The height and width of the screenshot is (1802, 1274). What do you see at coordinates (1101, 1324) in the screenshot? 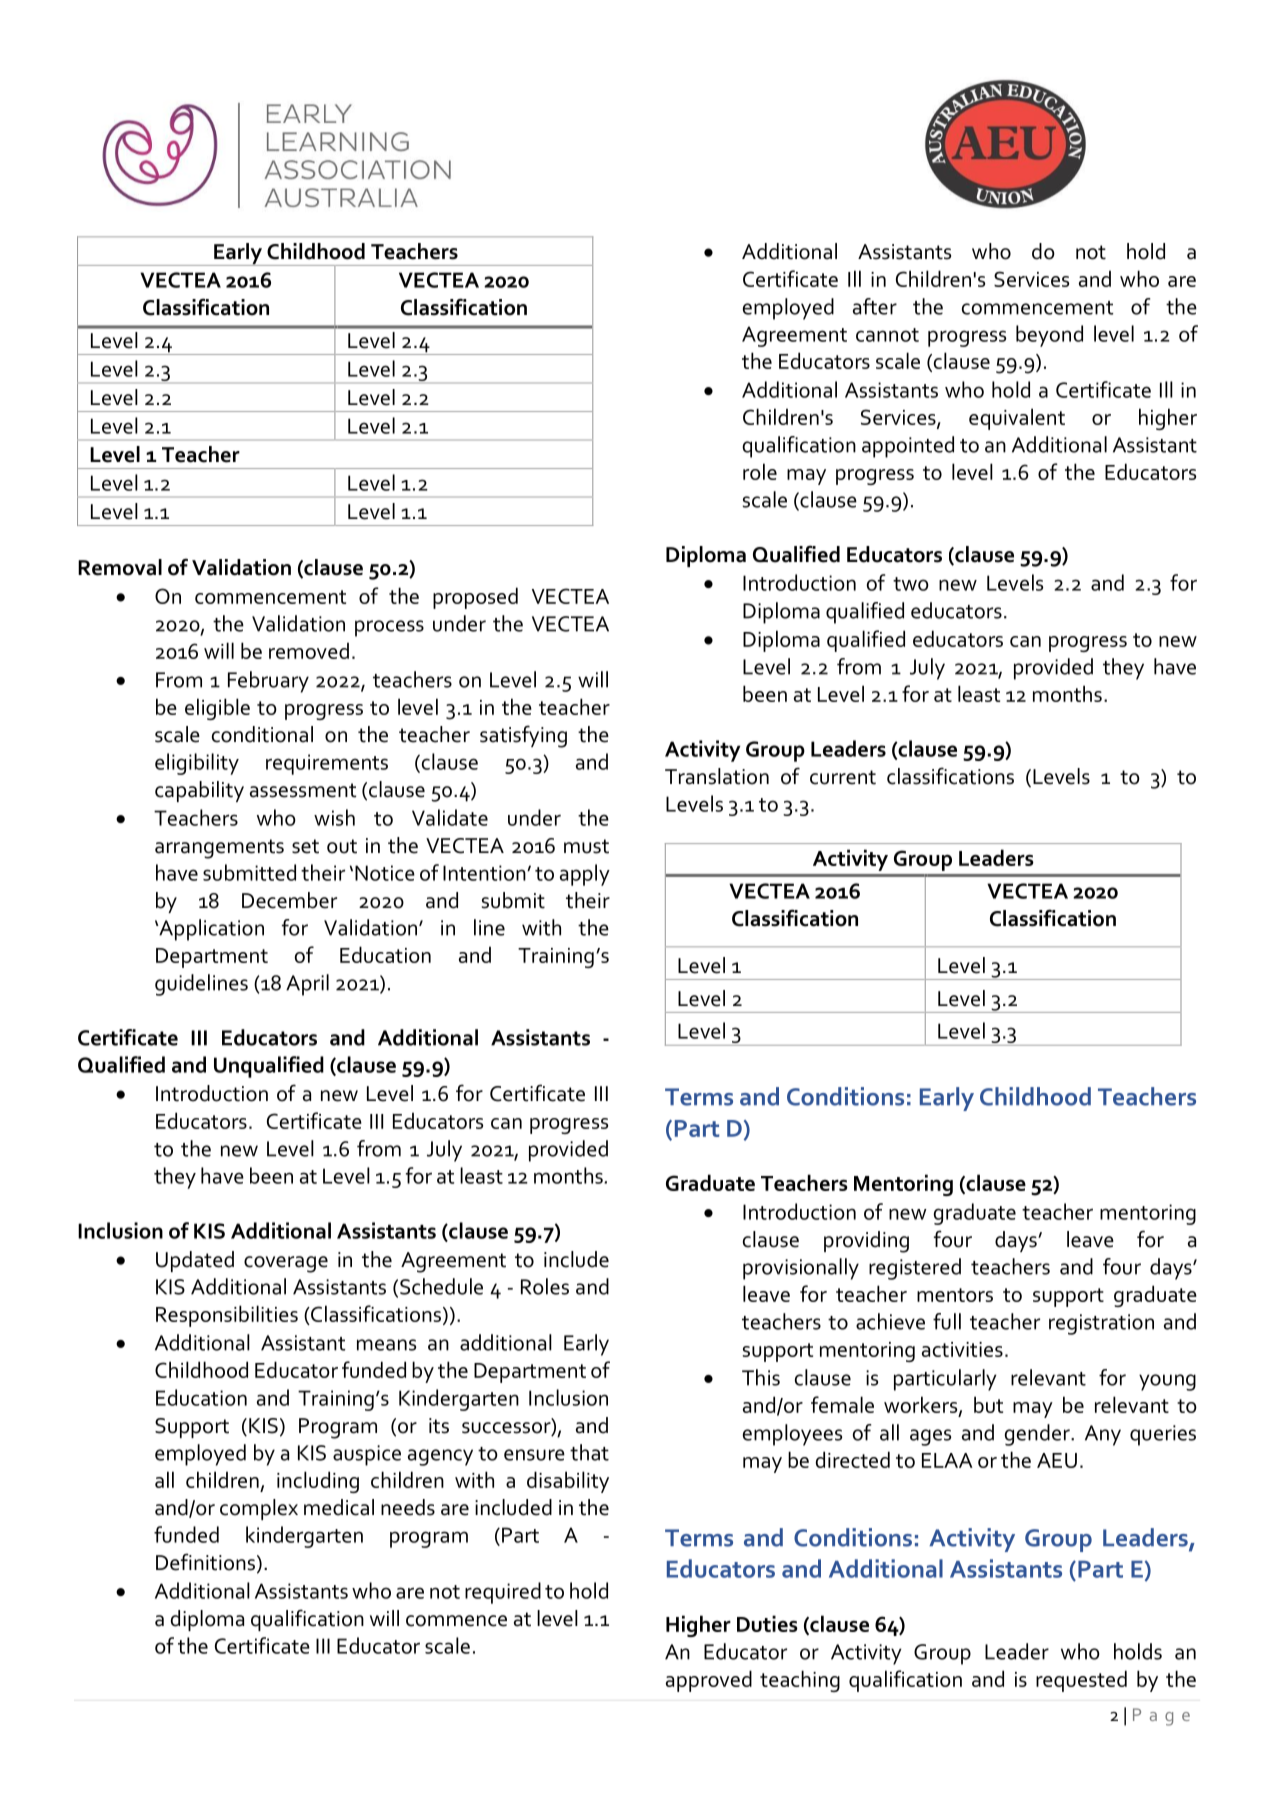
I see `registration` at bounding box center [1101, 1324].
